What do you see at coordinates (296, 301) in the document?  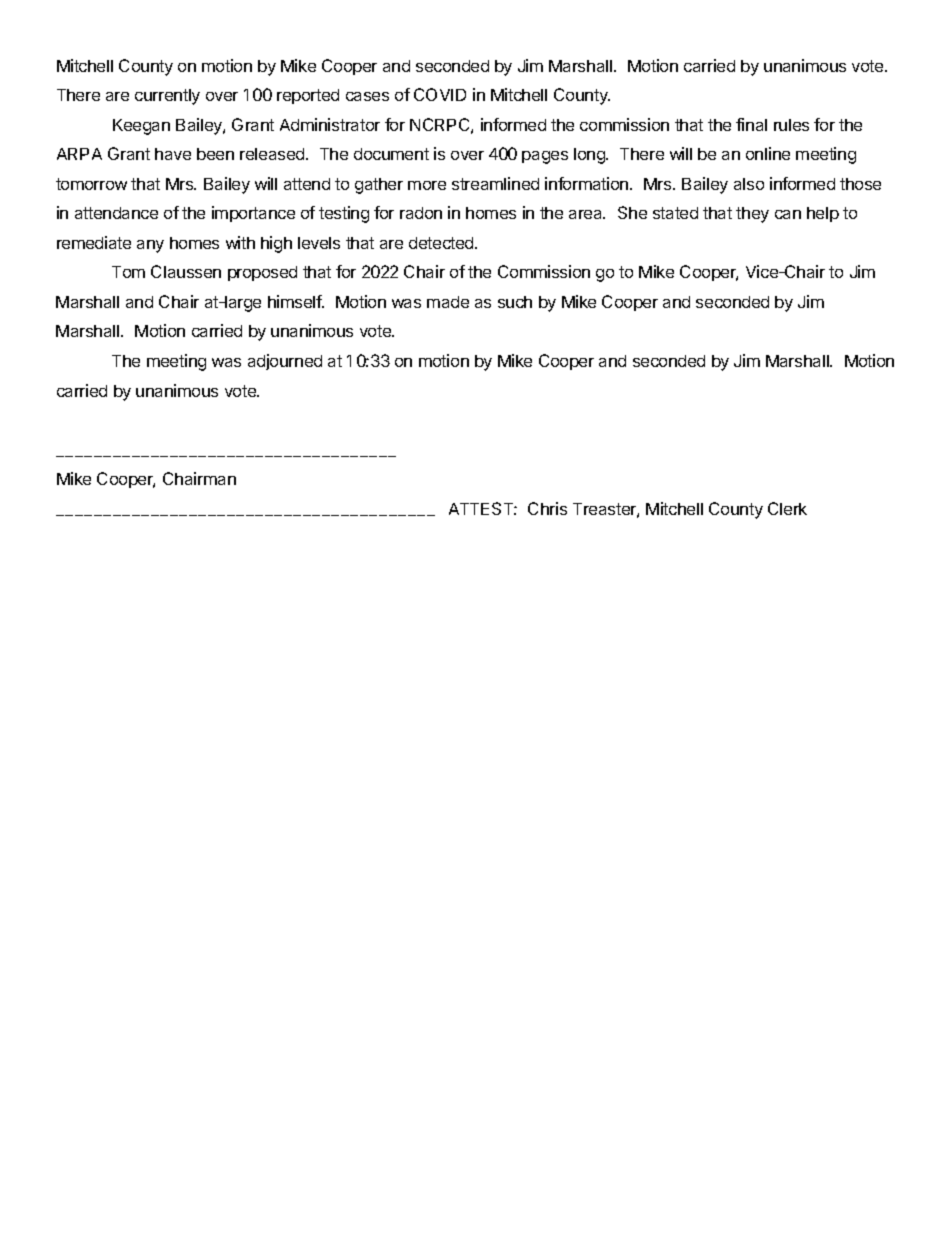 I see `himself` at bounding box center [296, 301].
